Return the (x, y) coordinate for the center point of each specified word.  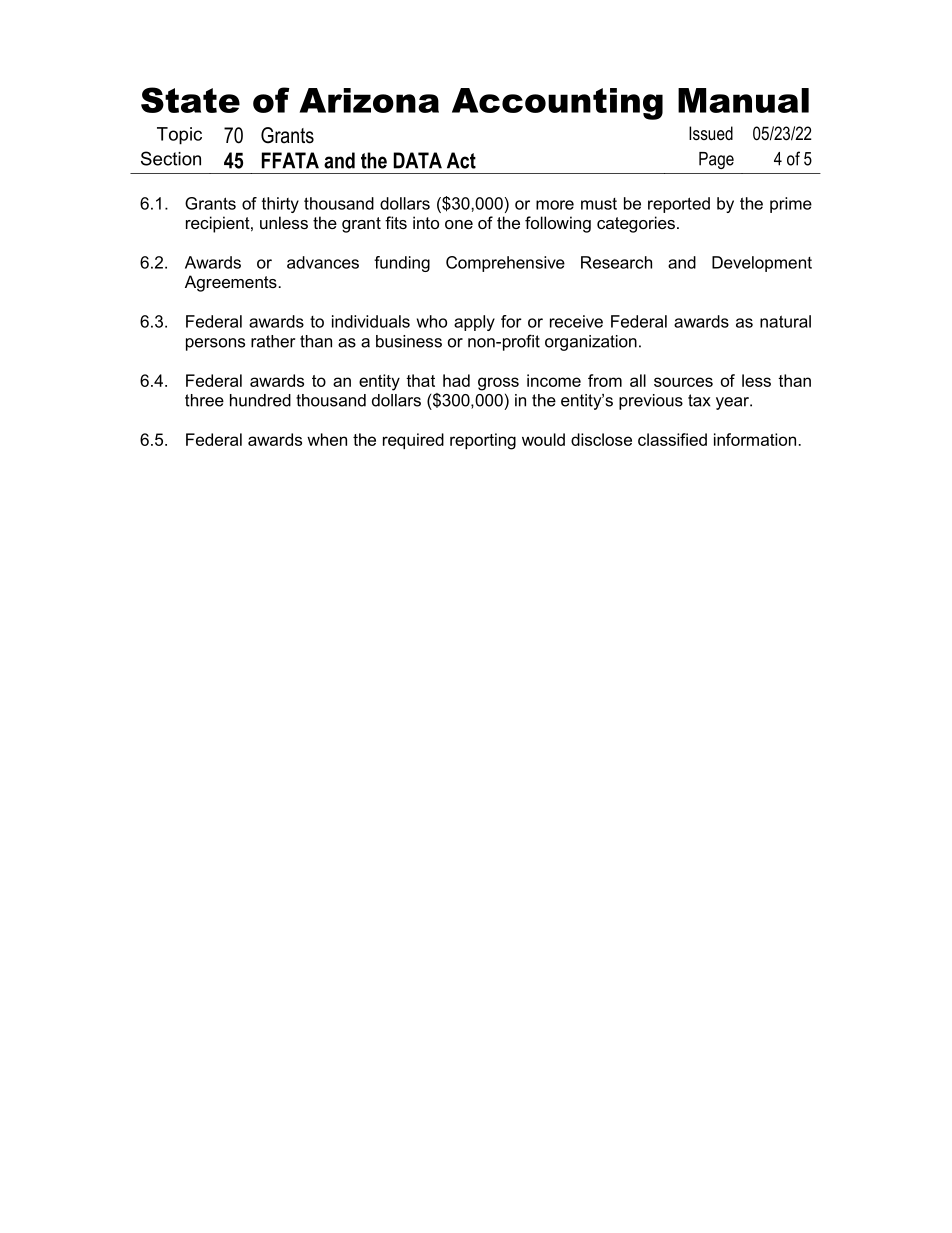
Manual (743, 100)
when (327, 439)
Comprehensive (505, 264)
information (755, 439)
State (190, 100)
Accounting (557, 104)
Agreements (231, 283)
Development (762, 264)
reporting (483, 441)
